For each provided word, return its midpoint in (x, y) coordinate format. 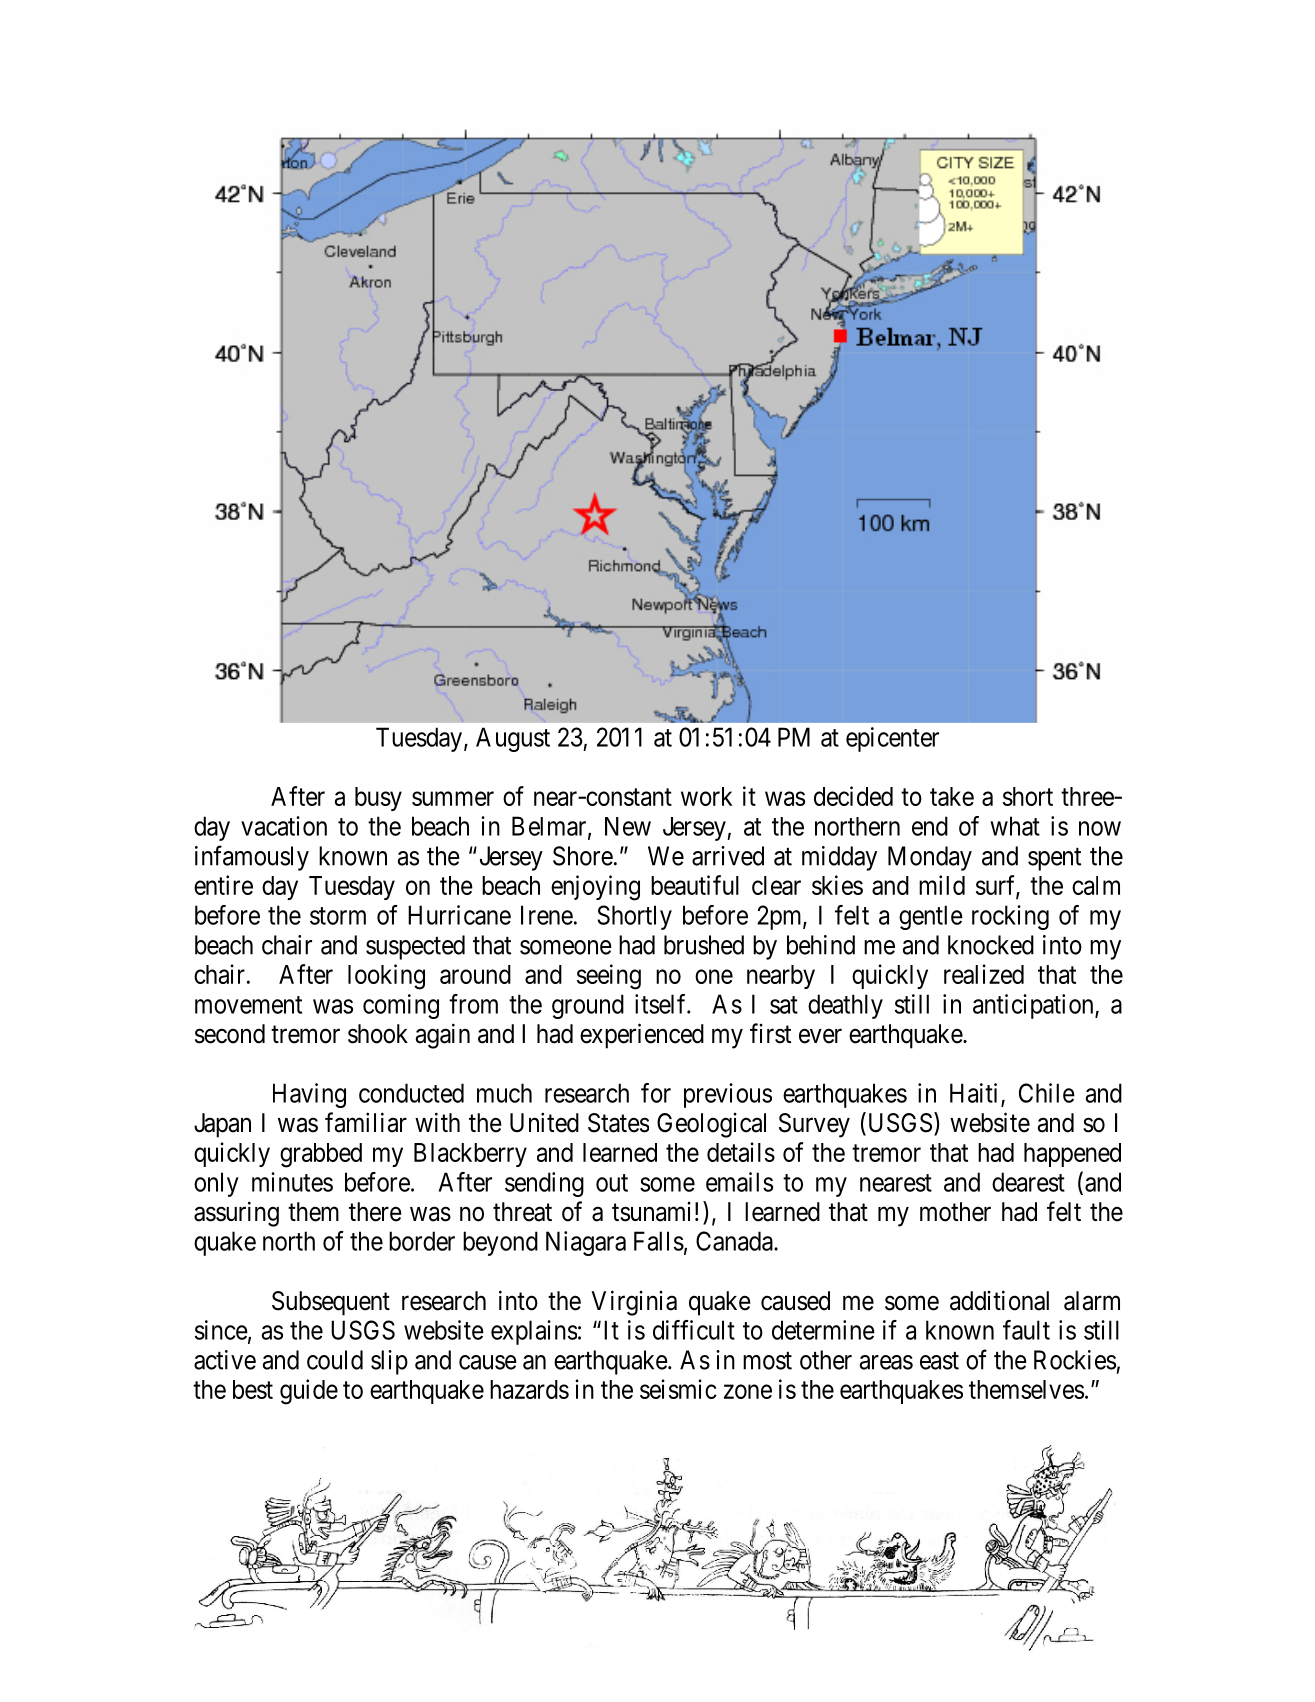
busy (378, 799)
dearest (1028, 1182)
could (335, 1360)
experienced (642, 1036)
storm (338, 916)
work (706, 796)
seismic (678, 1389)
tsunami (651, 1212)
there (375, 1212)
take (952, 796)
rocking (1010, 917)
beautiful (695, 885)
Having (309, 1095)
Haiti (976, 1094)
